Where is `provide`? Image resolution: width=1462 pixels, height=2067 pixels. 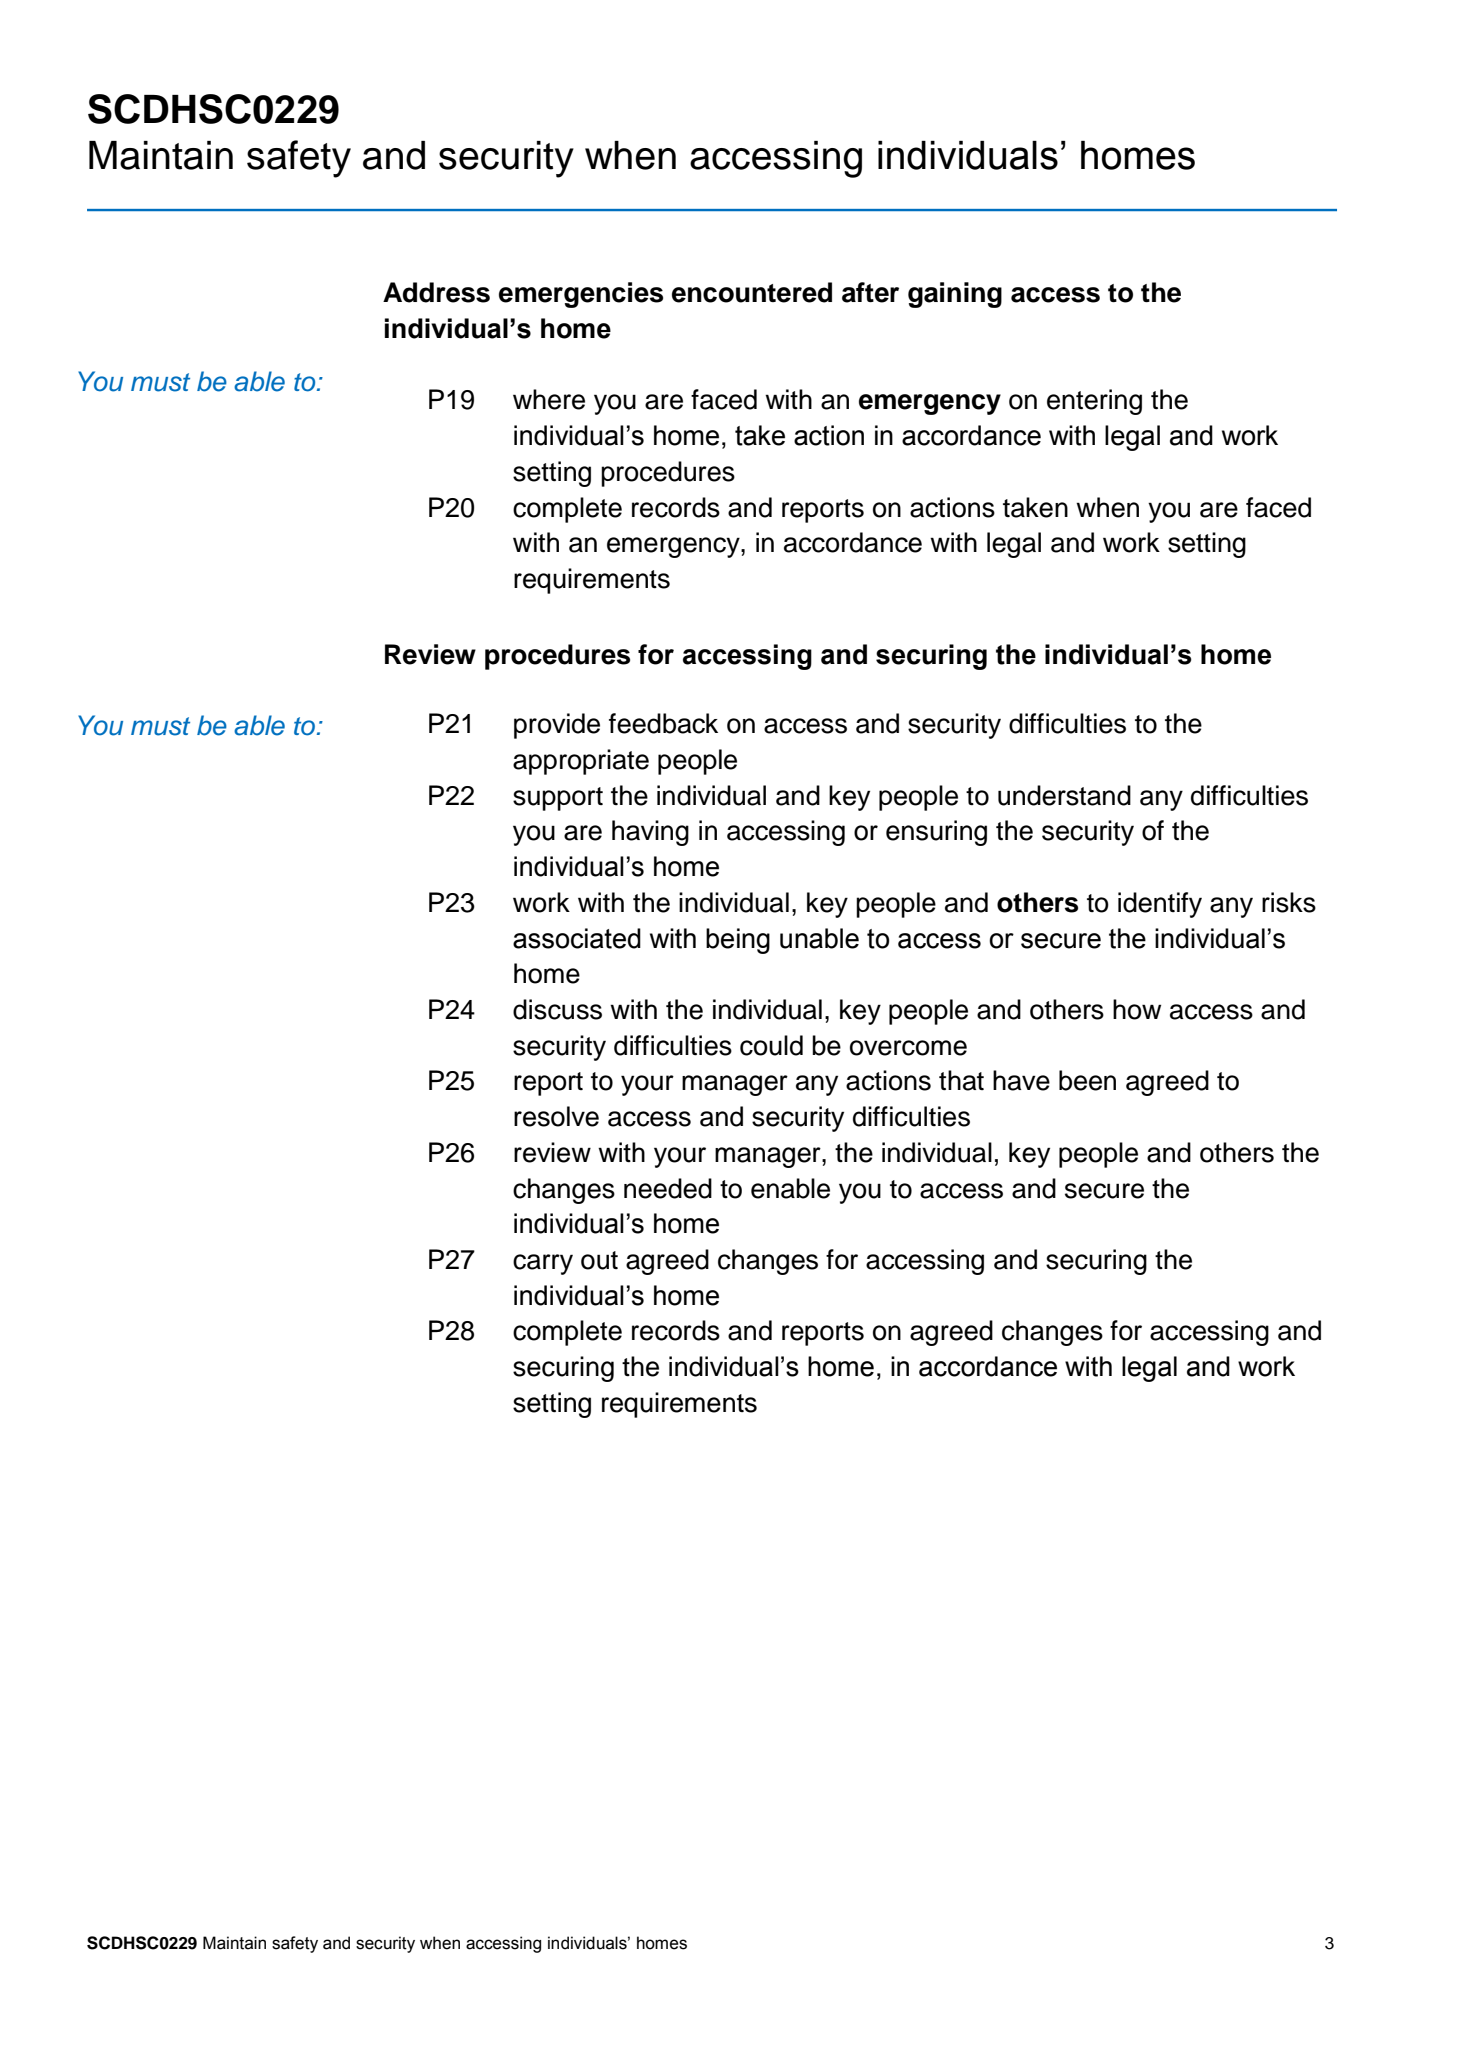
provide is located at coordinates (557, 726).
